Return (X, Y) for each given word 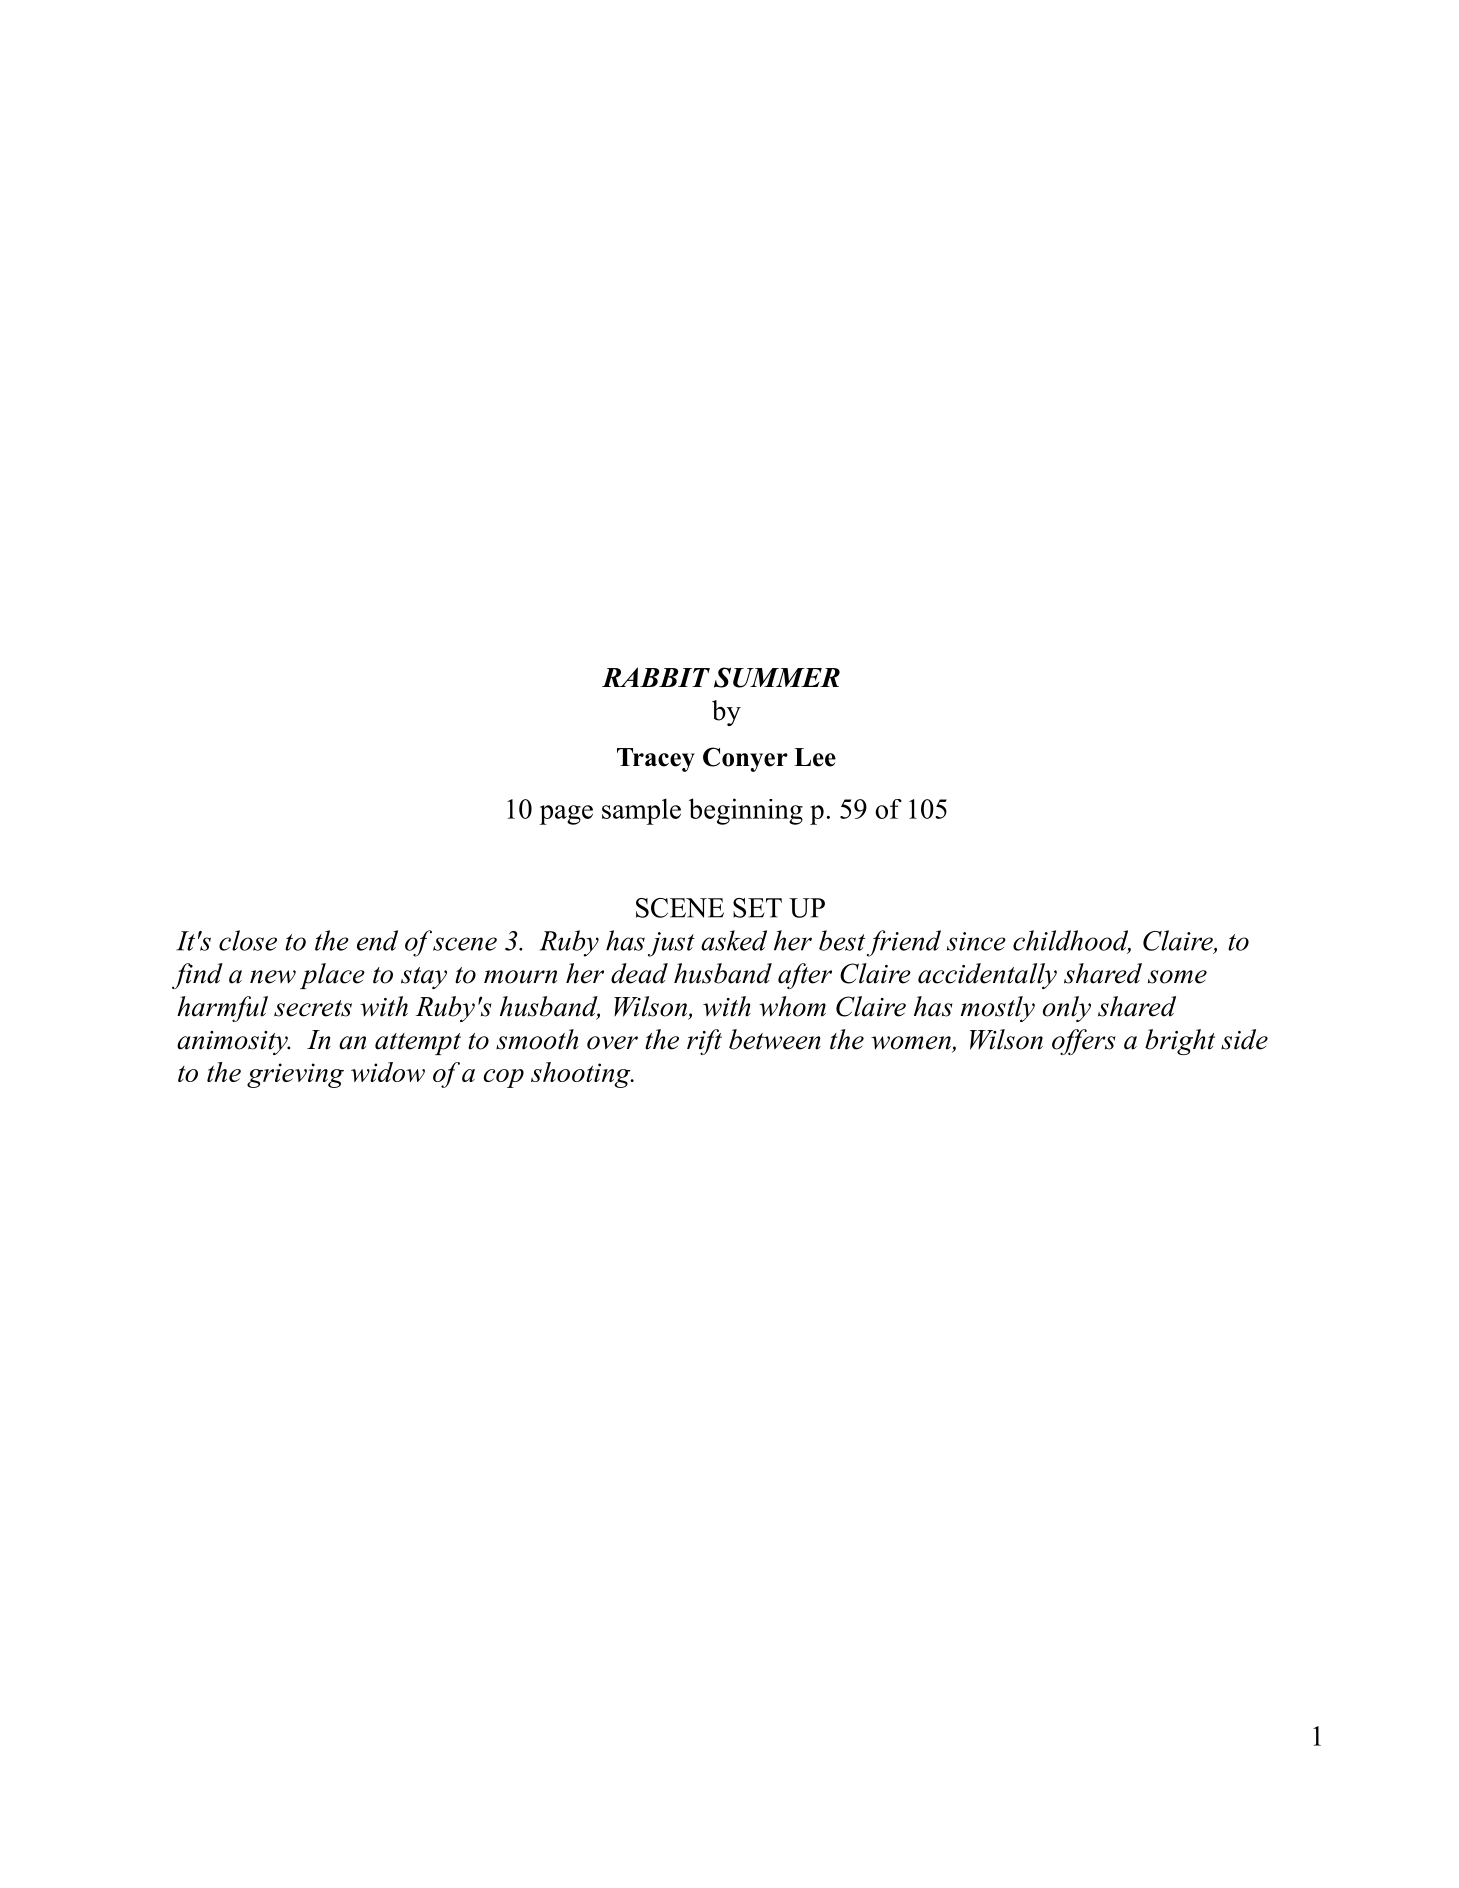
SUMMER (777, 677)
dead (639, 973)
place (332, 976)
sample (641, 811)
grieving (295, 1075)
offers (1084, 1042)
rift (704, 1042)
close (248, 940)
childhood (1072, 941)
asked (734, 940)
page (566, 815)
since (976, 941)
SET (757, 908)
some (1177, 977)
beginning (746, 811)
